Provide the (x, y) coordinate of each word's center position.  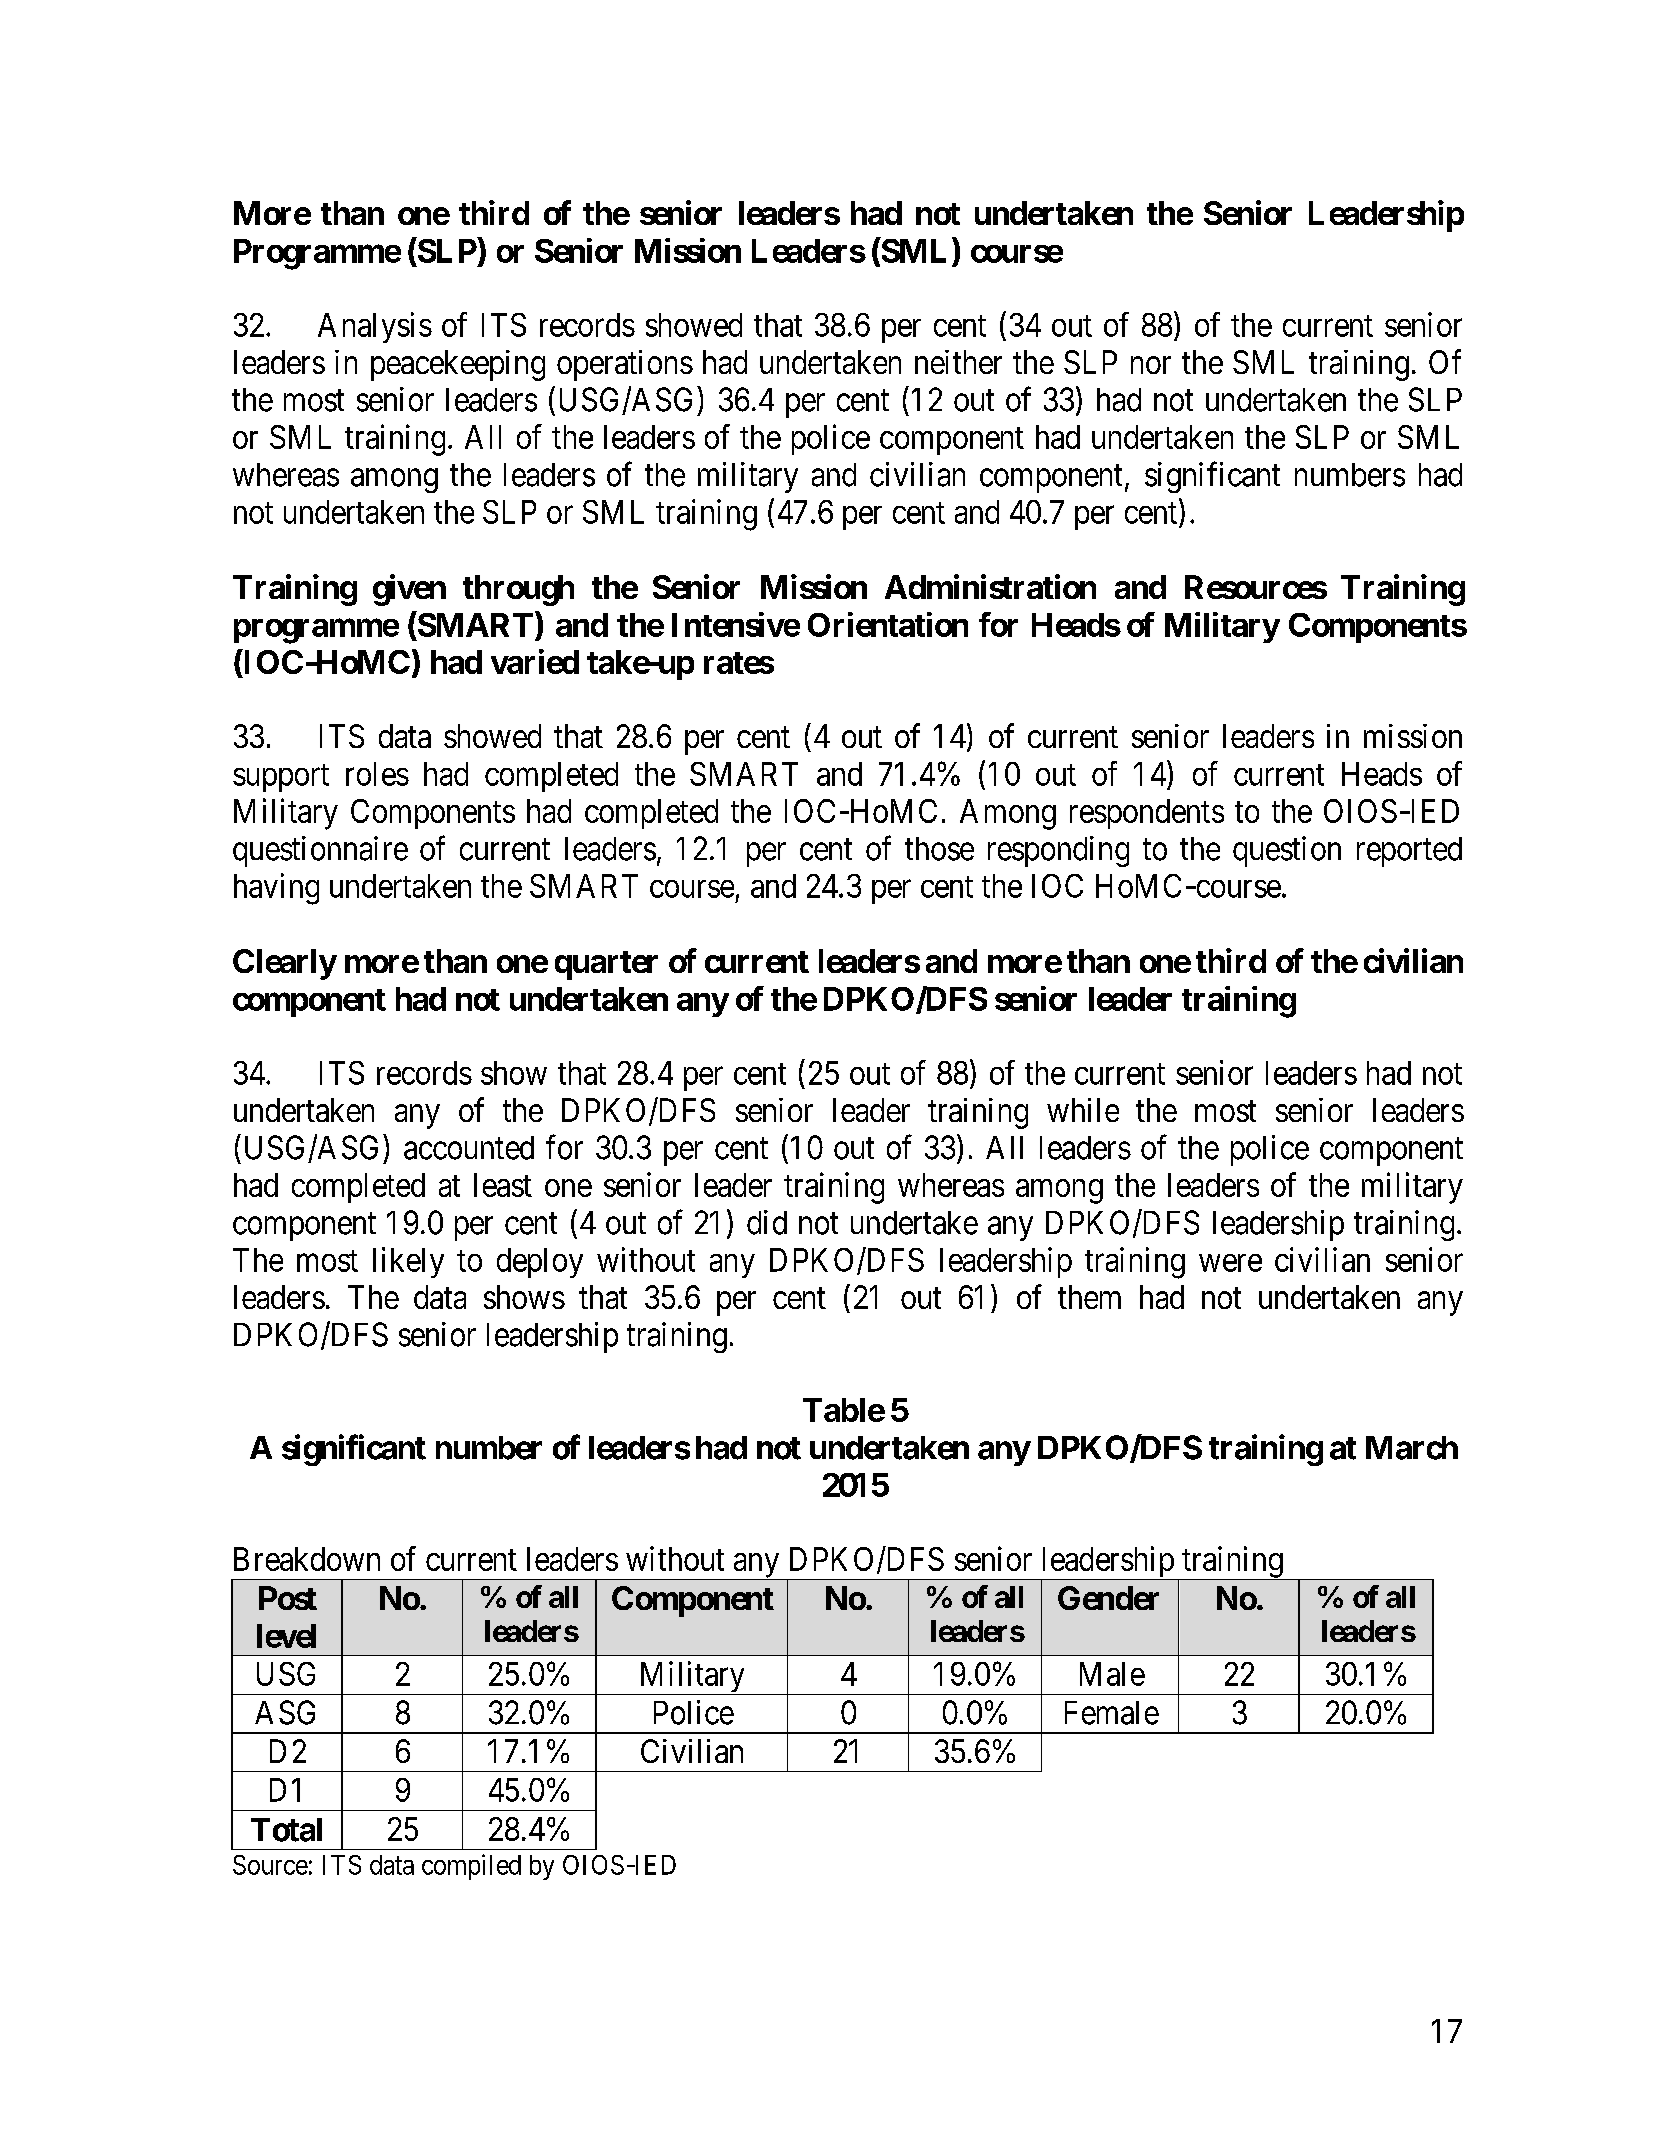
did (767, 1222)
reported (1409, 852)
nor (1151, 365)
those (939, 849)
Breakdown (307, 1559)
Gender (1108, 1598)
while (1083, 1110)
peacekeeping (458, 365)
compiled (471, 1867)
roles (377, 774)
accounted (469, 1148)
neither (958, 362)
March (1412, 1448)
